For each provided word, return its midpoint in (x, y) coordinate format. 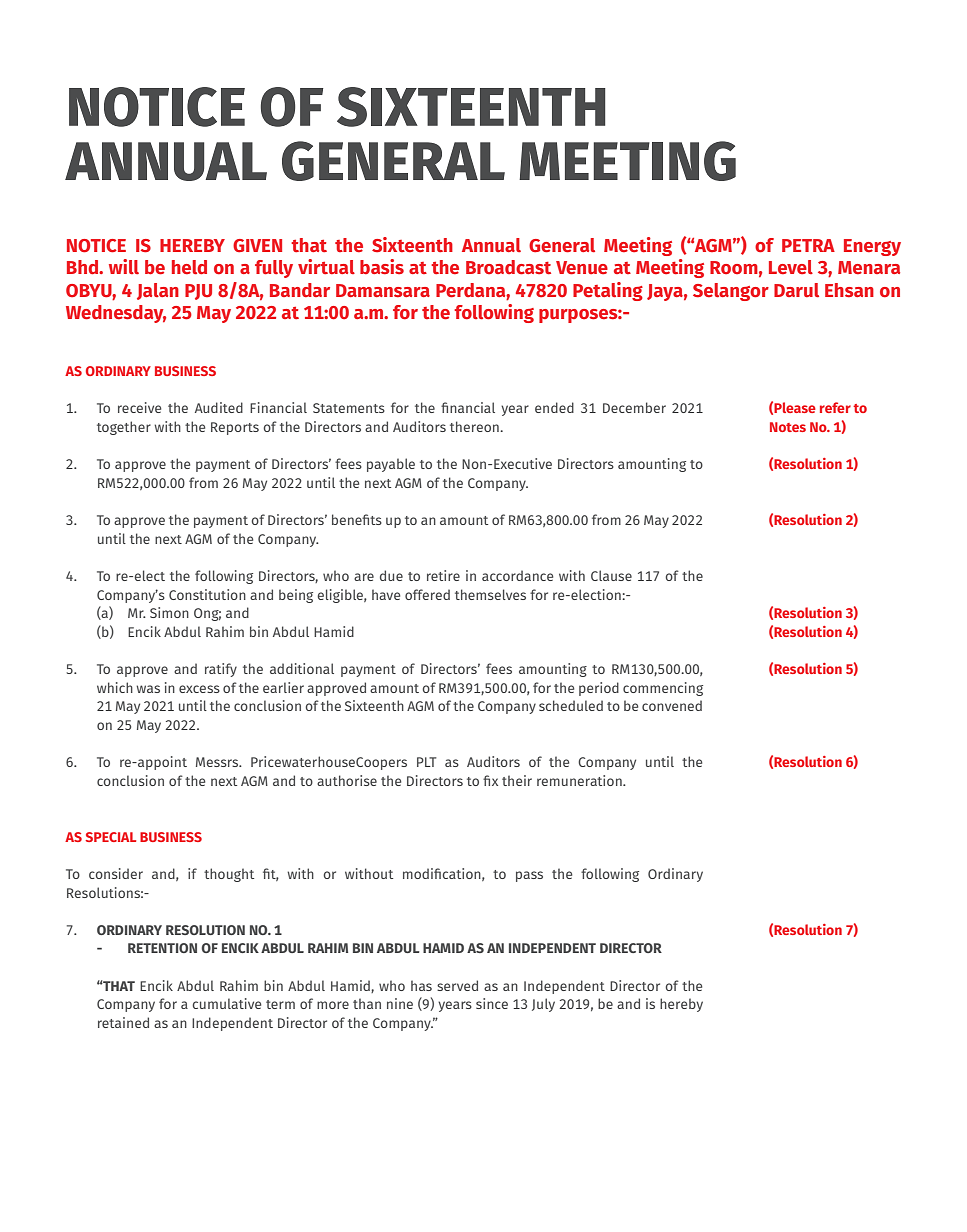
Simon (169, 612)
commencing (663, 689)
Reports (235, 428)
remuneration (580, 780)
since (492, 1003)
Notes (788, 427)
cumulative (226, 1003)
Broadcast (508, 267)
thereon (475, 426)
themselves (490, 594)
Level (791, 267)
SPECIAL (111, 837)
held (189, 267)
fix (490, 780)
